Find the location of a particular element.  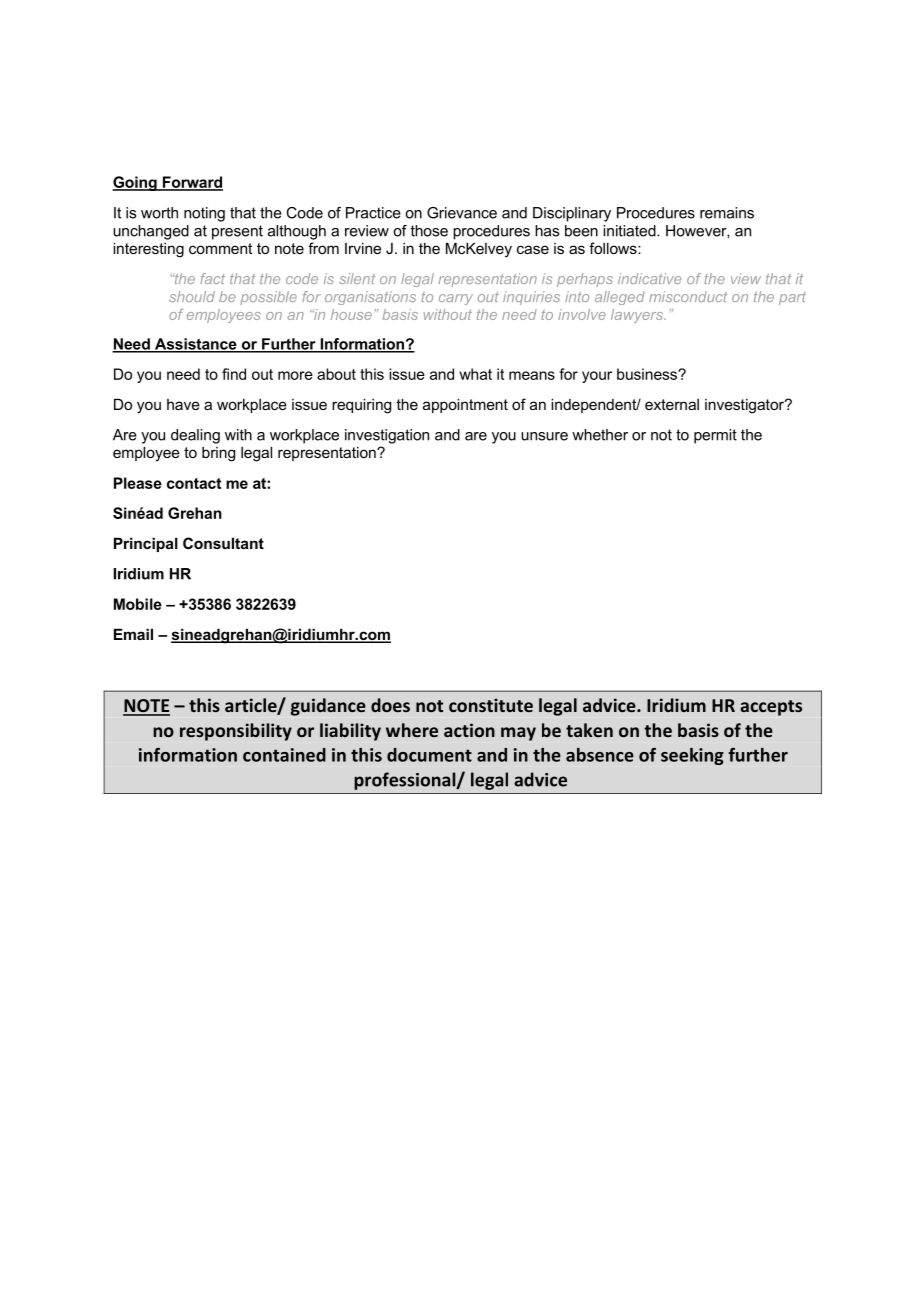

Grievance is located at coordinates (462, 213).
